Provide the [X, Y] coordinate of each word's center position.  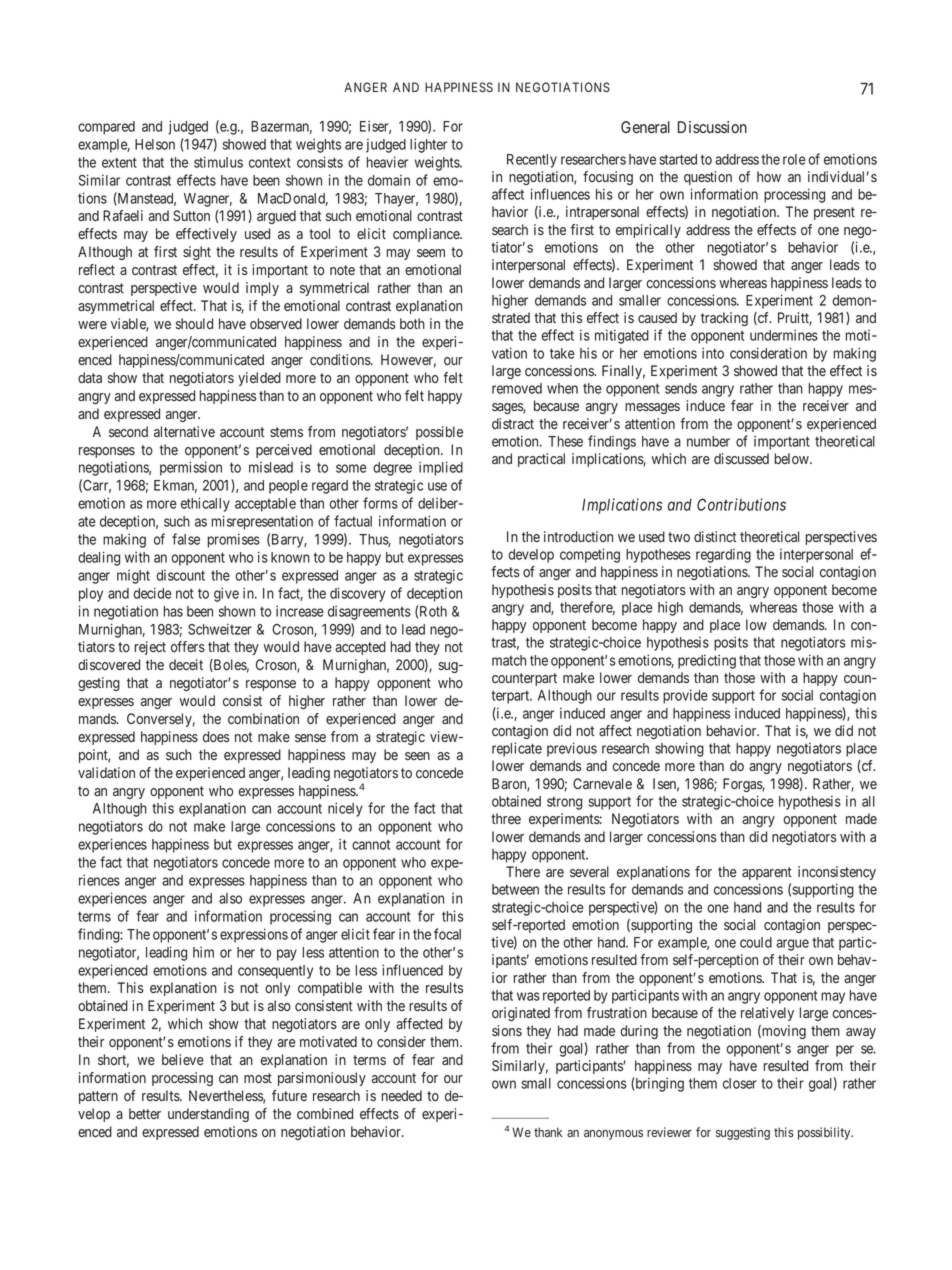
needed [402, 1095]
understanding [208, 1115]
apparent [767, 873]
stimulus [218, 162]
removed [517, 388]
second [128, 431]
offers [188, 646]
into [713, 353]
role [794, 159]
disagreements [369, 613]
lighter [428, 145]
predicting [707, 662]
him [203, 952]
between [515, 889]
